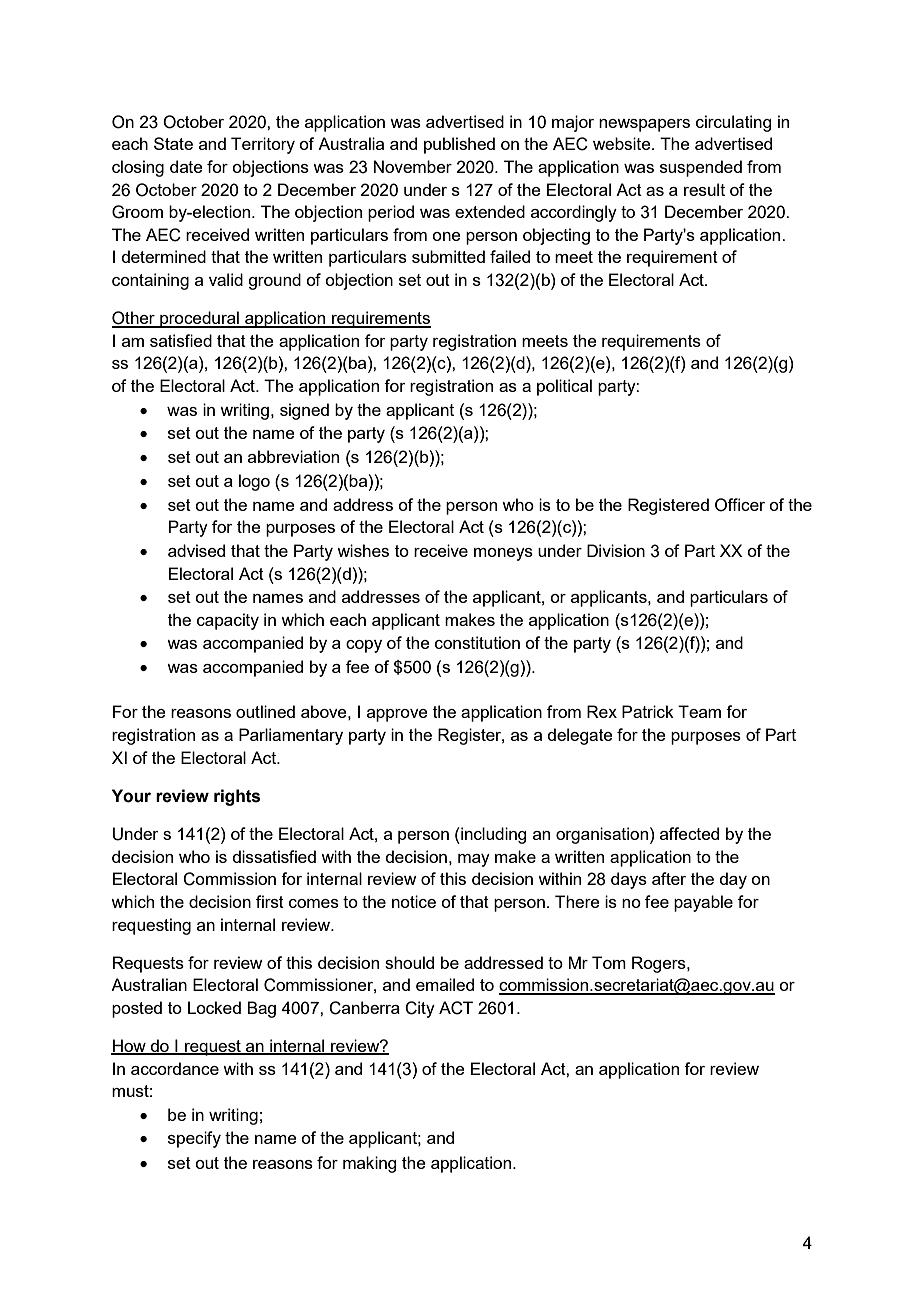 The image size is (924, 1308). I want to click on political, so click(564, 387).
